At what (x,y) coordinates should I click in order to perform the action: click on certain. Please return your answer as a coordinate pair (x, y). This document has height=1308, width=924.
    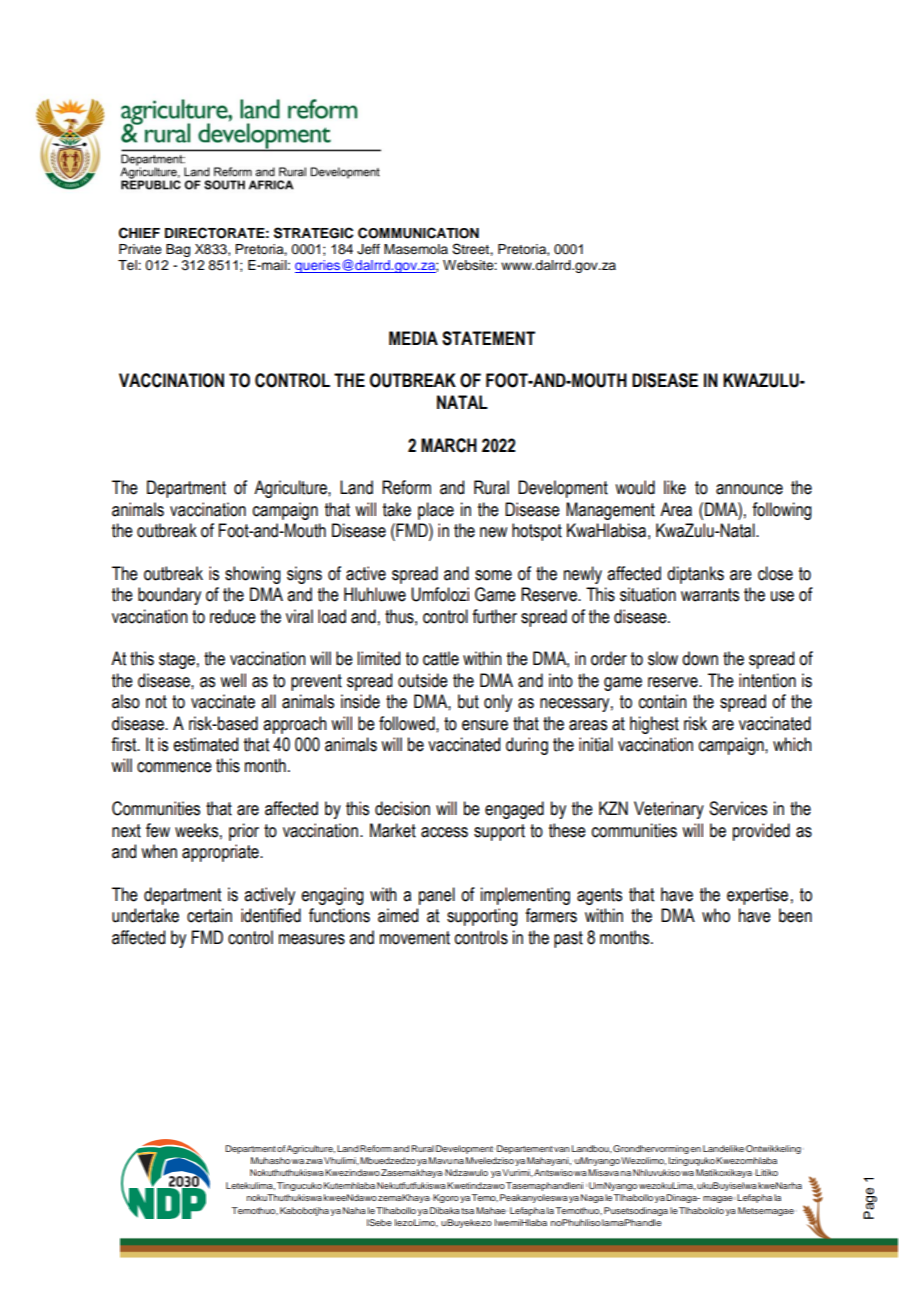
    Looking at the image, I should click on (209, 915).
